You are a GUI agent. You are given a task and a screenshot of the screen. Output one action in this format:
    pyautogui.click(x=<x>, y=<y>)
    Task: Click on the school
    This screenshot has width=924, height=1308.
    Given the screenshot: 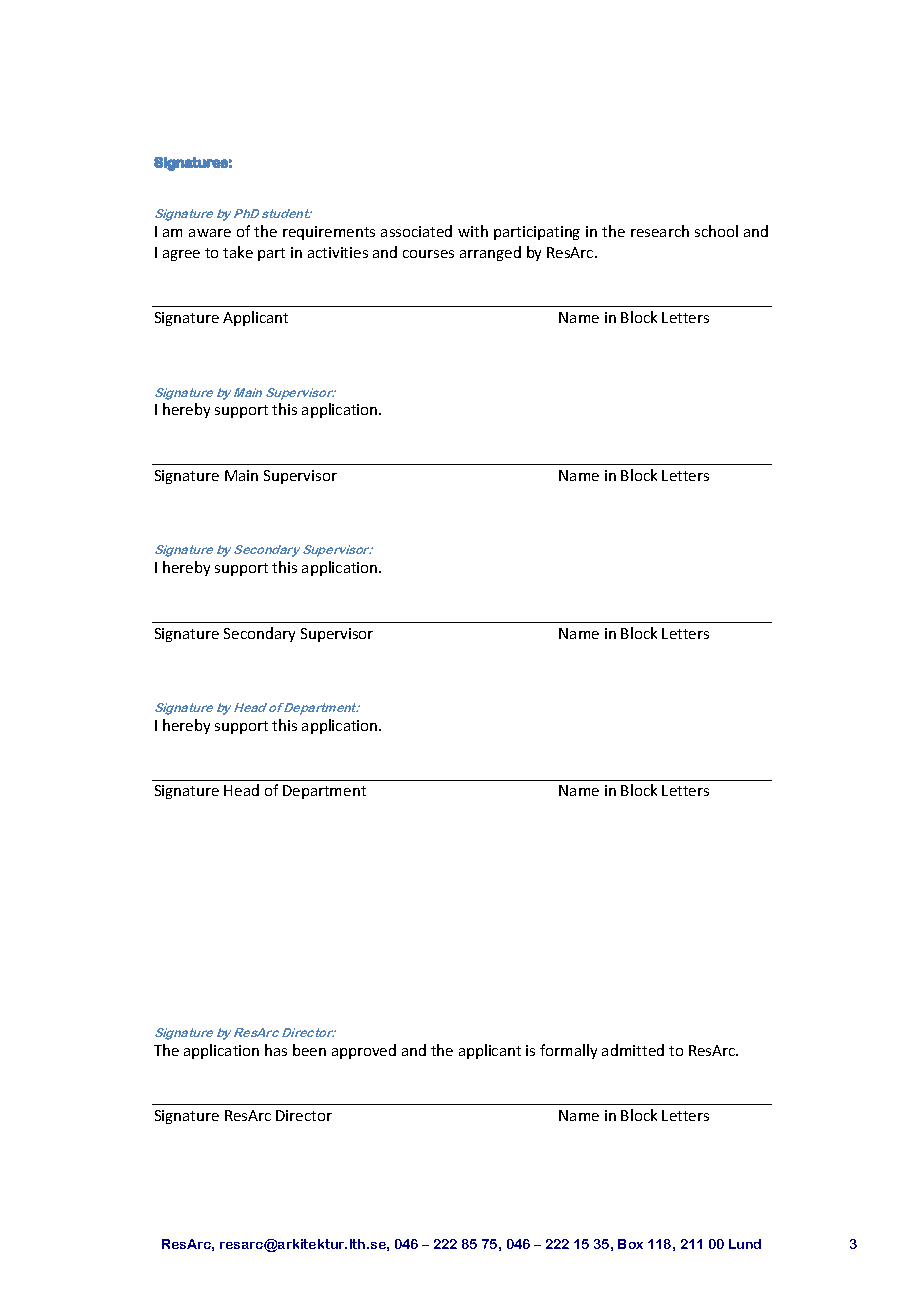 What is the action you would take?
    pyautogui.click(x=716, y=231)
